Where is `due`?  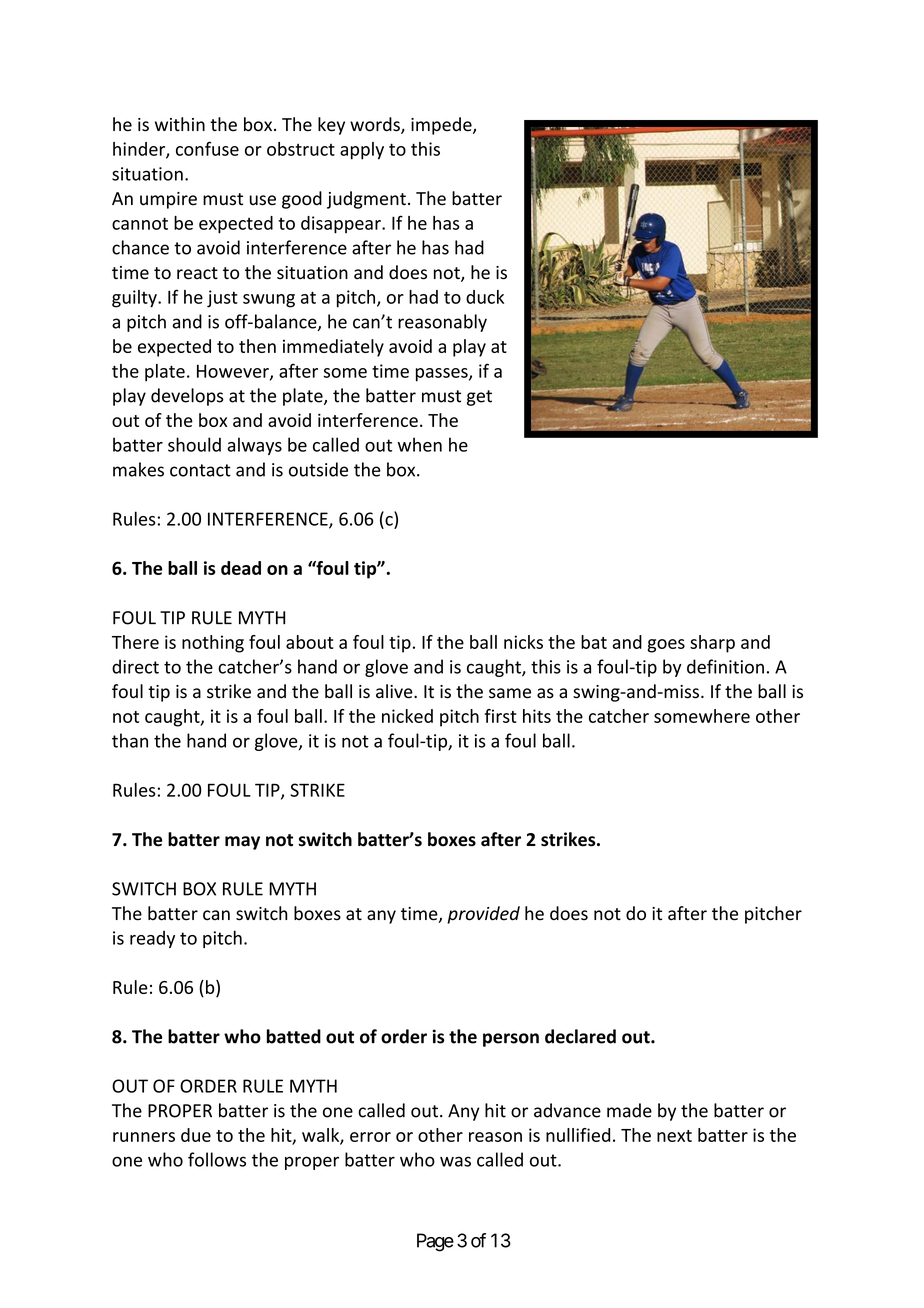
due is located at coordinates (196, 1135).
